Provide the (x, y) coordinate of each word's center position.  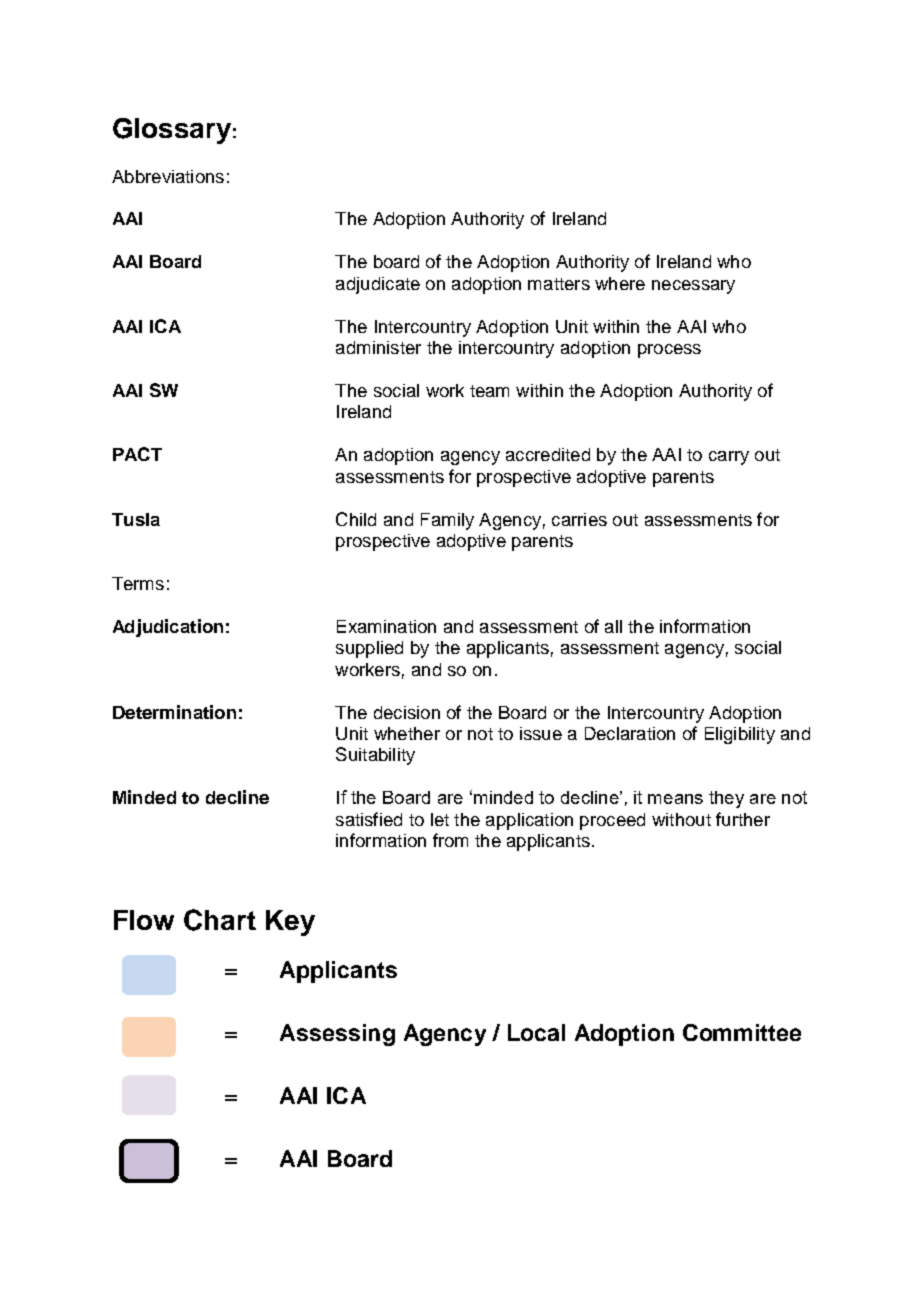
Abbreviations (168, 176)
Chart (220, 920)
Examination (386, 626)
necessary (693, 287)
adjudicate (378, 285)
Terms (138, 583)
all (613, 626)
